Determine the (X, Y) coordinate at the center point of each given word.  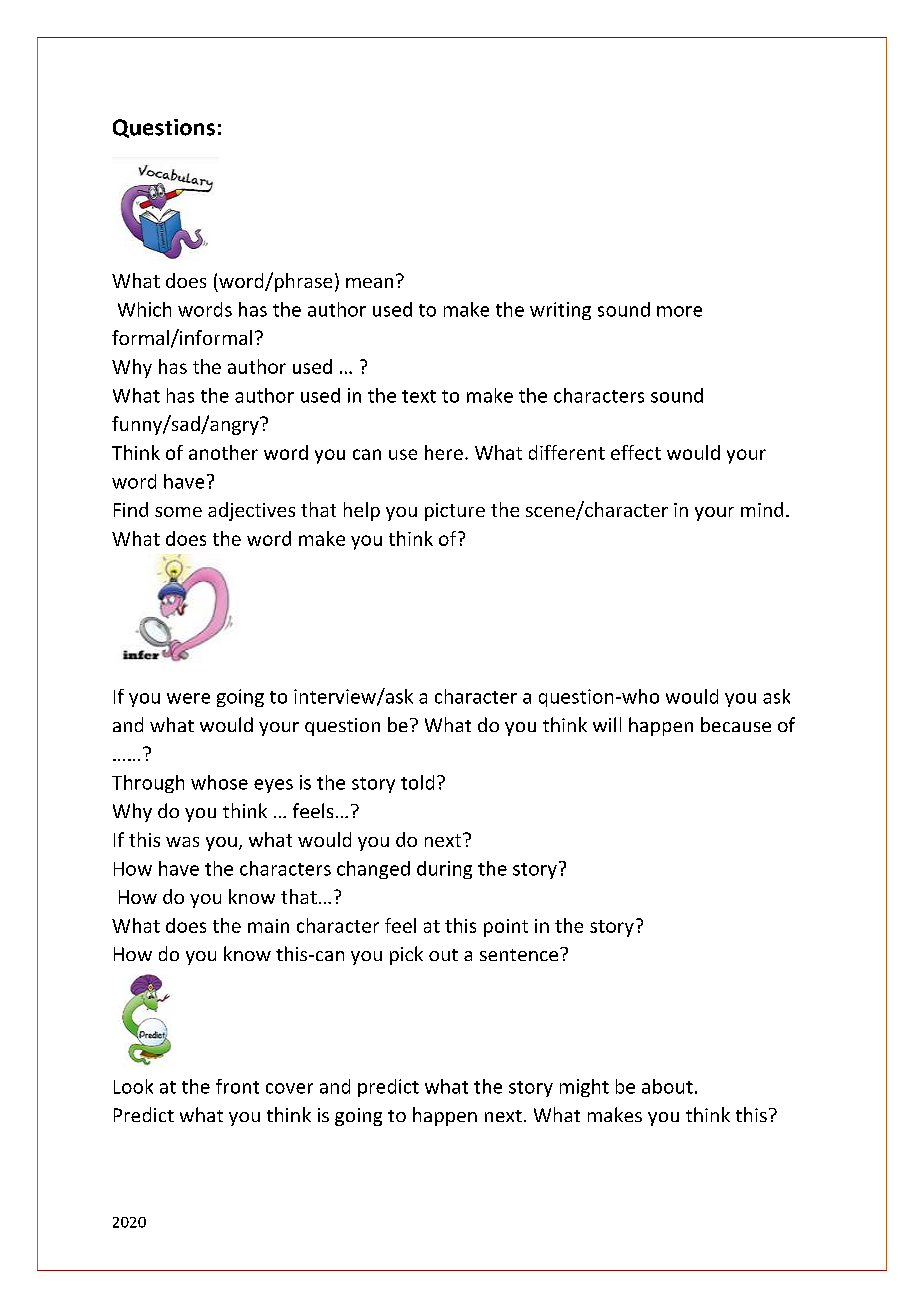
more (679, 311)
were (188, 698)
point (506, 928)
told (417, 782)
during (444, 870)
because (736, 724)
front (237, 1086)
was (182, 842)
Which (144, 309)
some (178, 512)
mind (762, 509)
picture (455, 512)
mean (369, 283)
